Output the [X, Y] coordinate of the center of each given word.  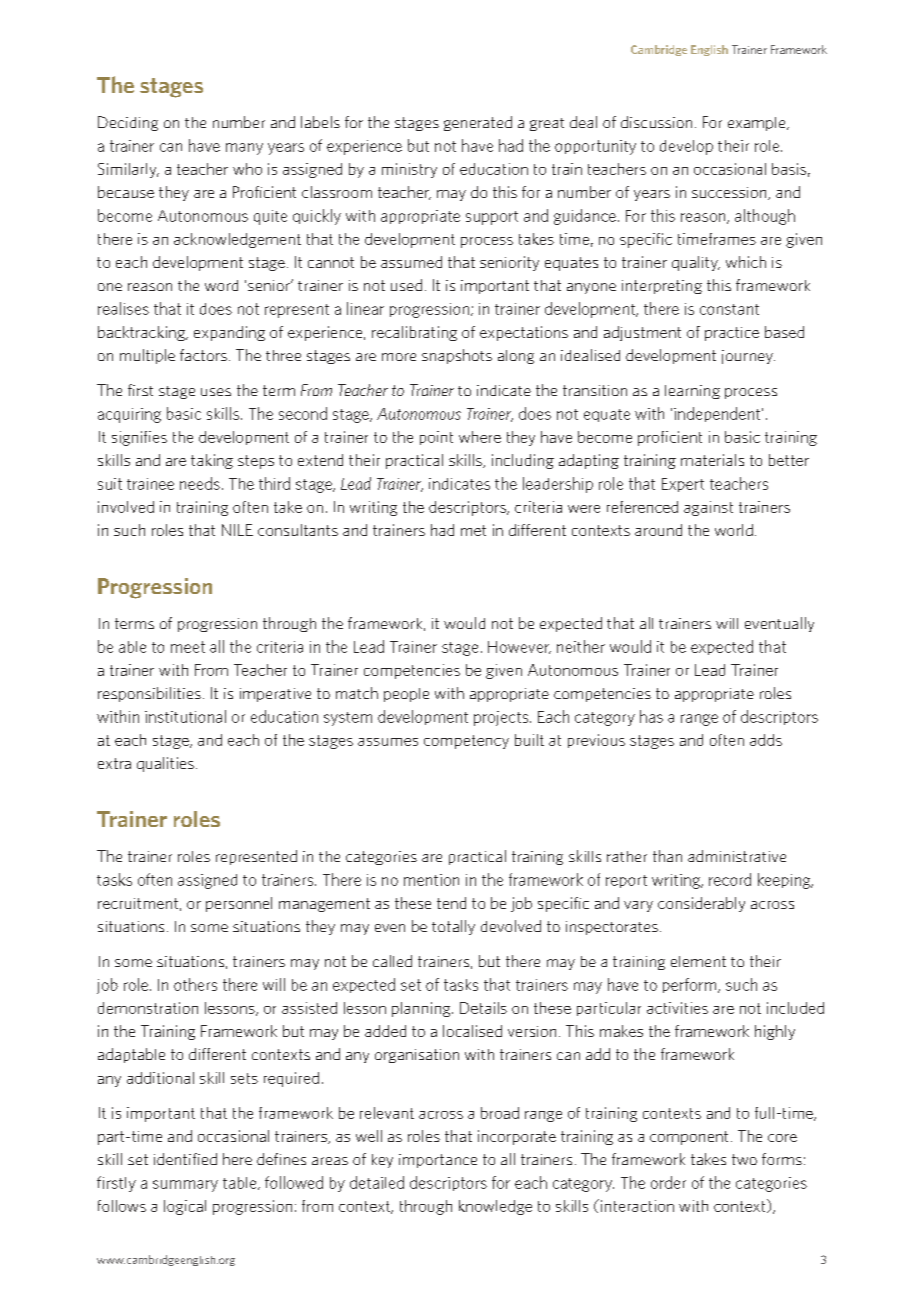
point [436, 438]
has [651, 716]
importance [438, 1161]
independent [718, 414]
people [406, 695]
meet [188, 647]
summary [185, 1186]
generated [478, 123]
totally [453, 927]
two [744, 1159]
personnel [239, 904]
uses [216, 392]
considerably [701, 904]
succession [730, 193]
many [244, 149]
